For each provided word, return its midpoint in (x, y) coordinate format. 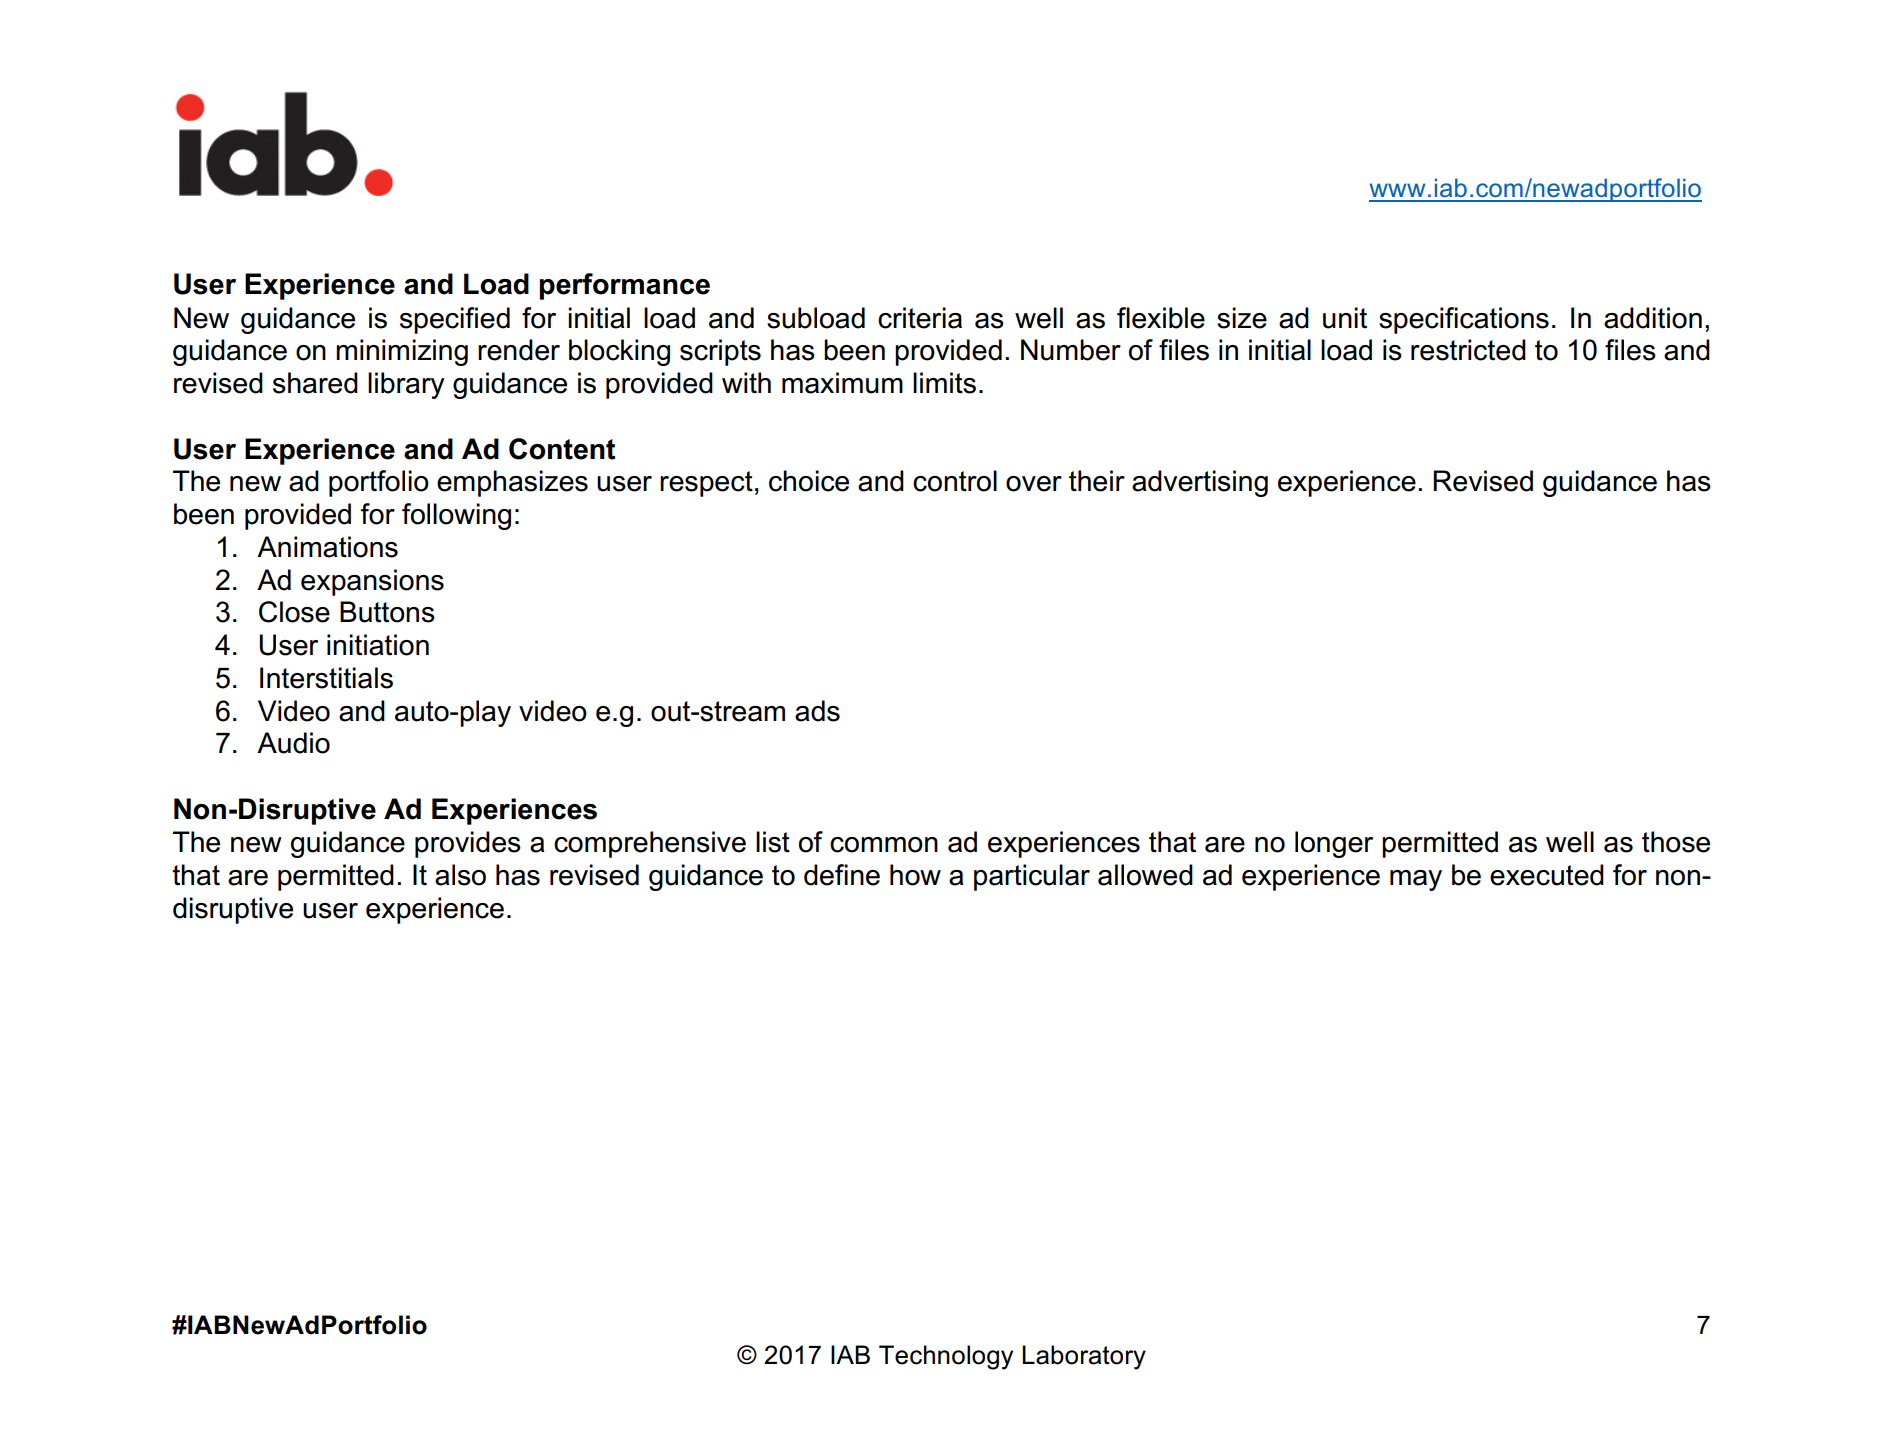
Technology (946, 1357)
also (460, 875)
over (1034, 484)
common (884, 845)
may (1416, 880)
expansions (372, 582)
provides (468, 844)
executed (1547, 875)
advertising (1200, 483)
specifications (1464, 320)
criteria (920, 318)
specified (455, 320)
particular (1032, 877)
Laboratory (1084, 1357)
